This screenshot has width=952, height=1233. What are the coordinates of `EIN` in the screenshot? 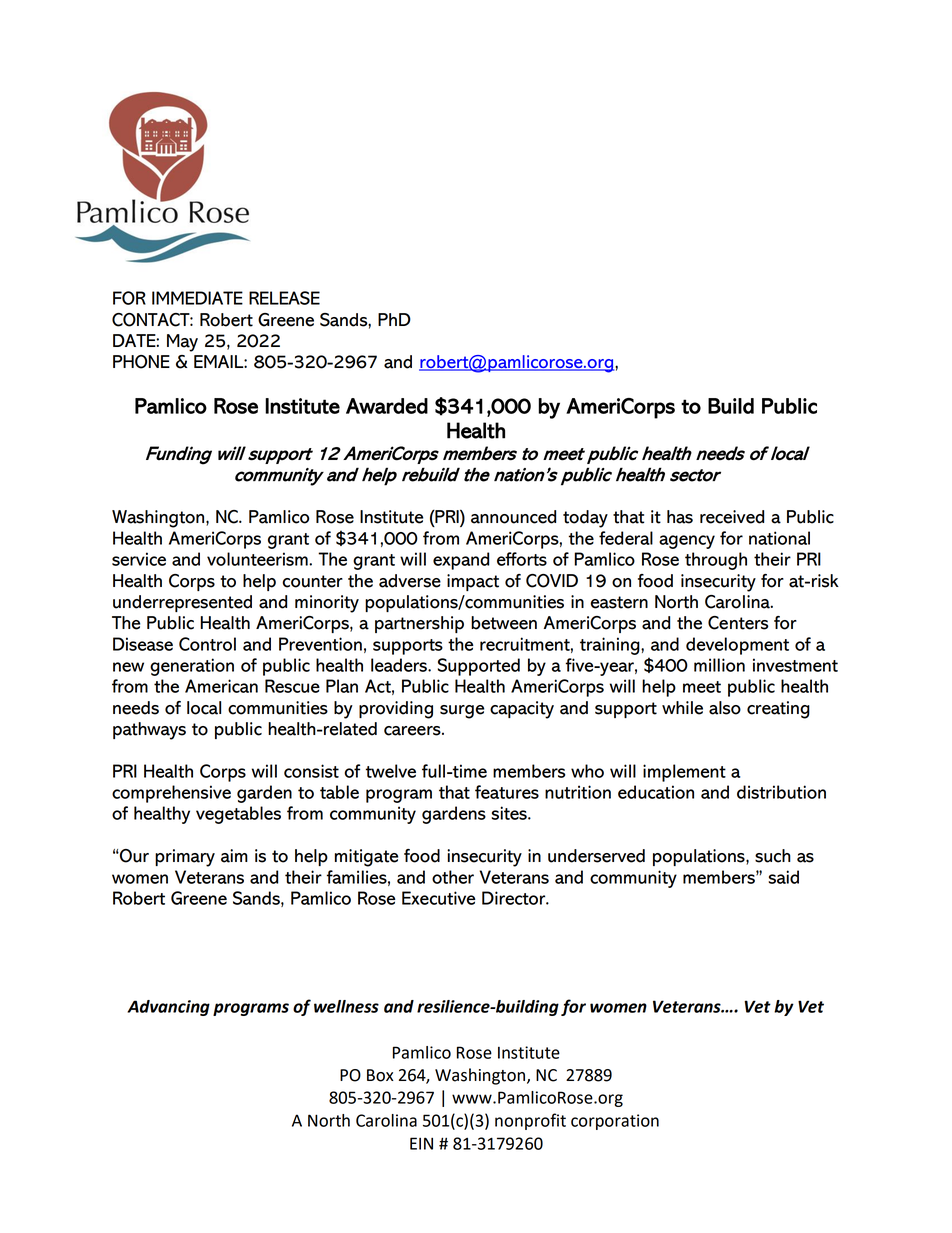 It's located at (421, 1143).
